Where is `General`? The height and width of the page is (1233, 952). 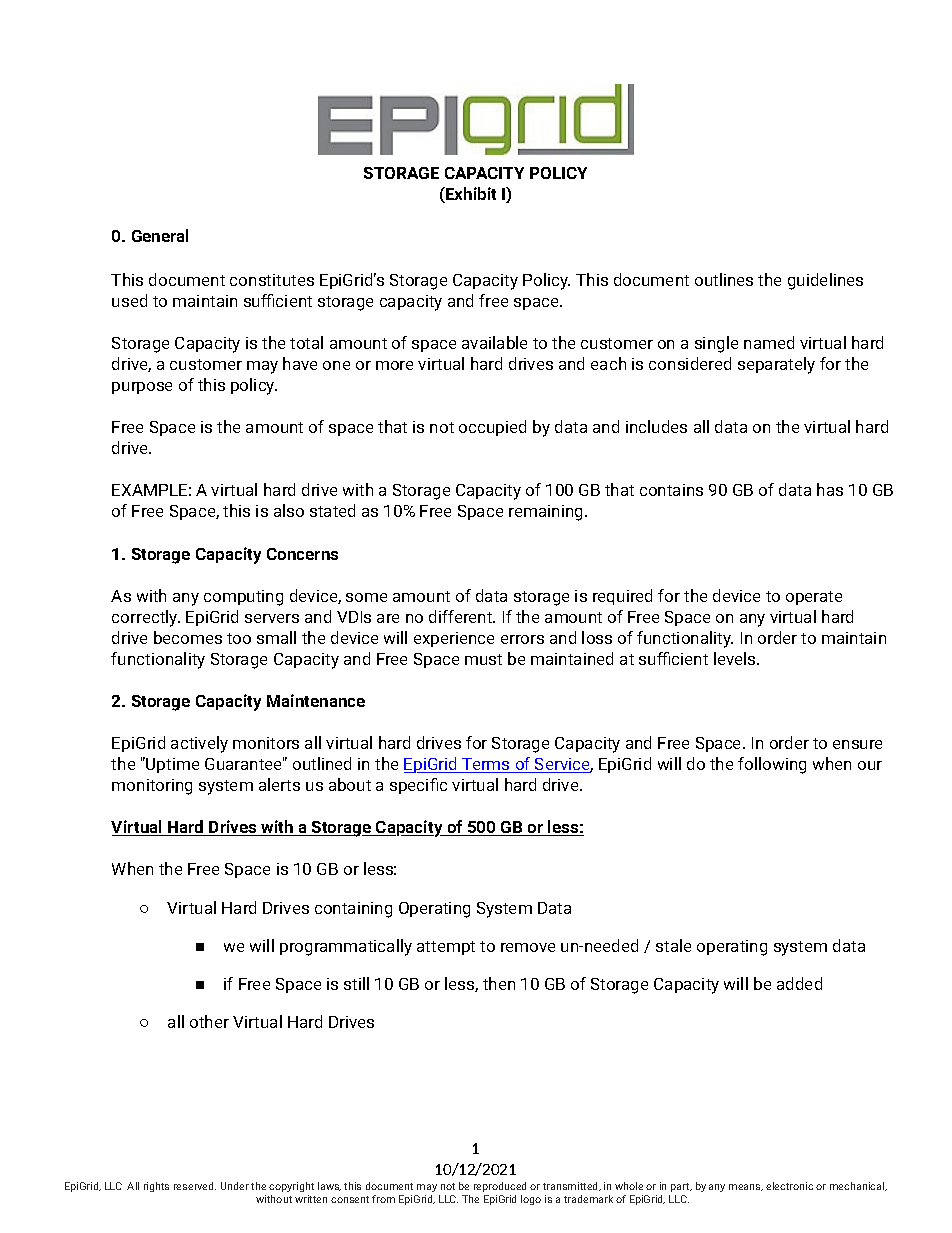
General is located at coordinates (160, 235).
